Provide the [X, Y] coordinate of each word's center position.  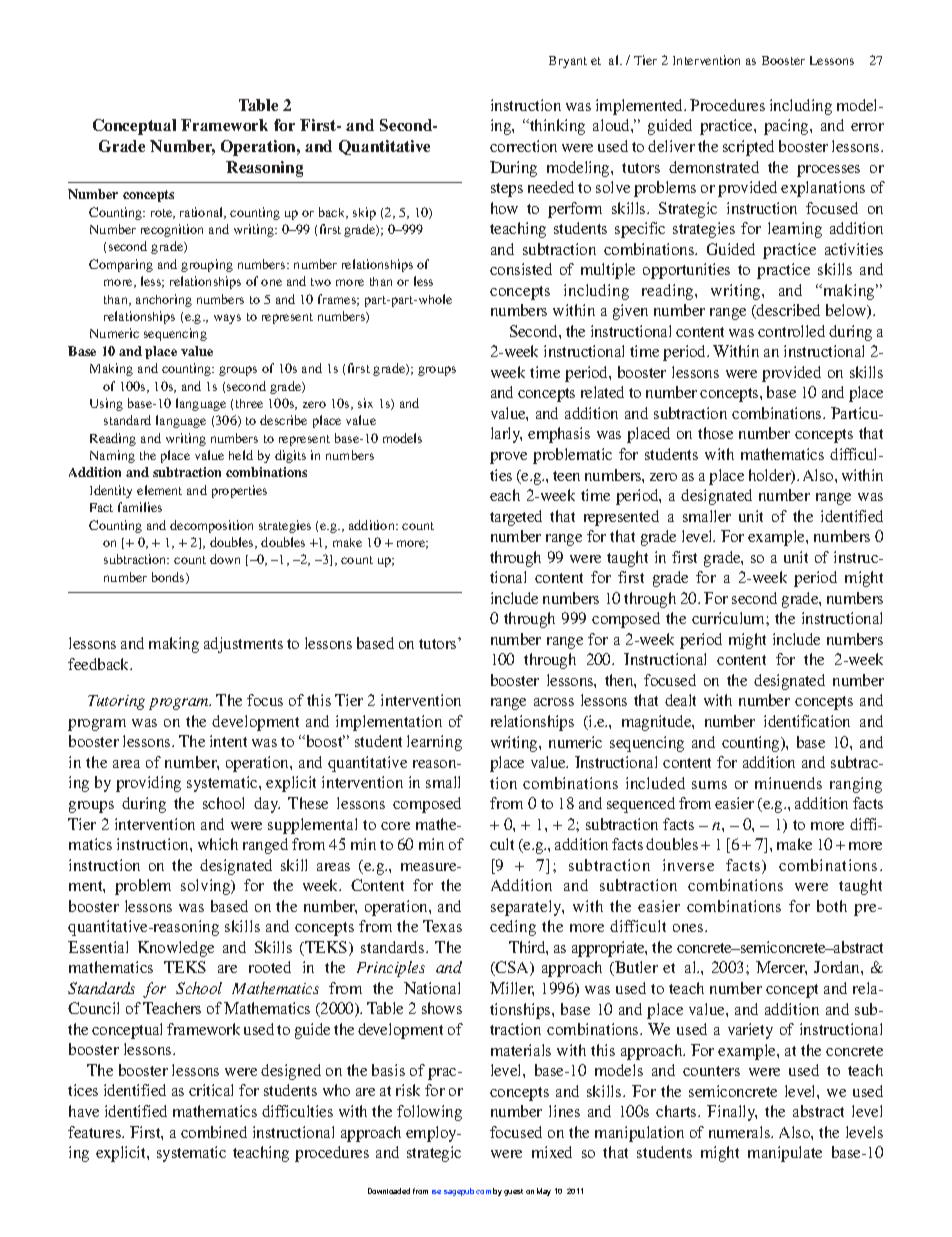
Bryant [568, 62]
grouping [207, 265]
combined [214, 1132]
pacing [787, 127]
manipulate [785, 1154]
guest [513, 1192]
